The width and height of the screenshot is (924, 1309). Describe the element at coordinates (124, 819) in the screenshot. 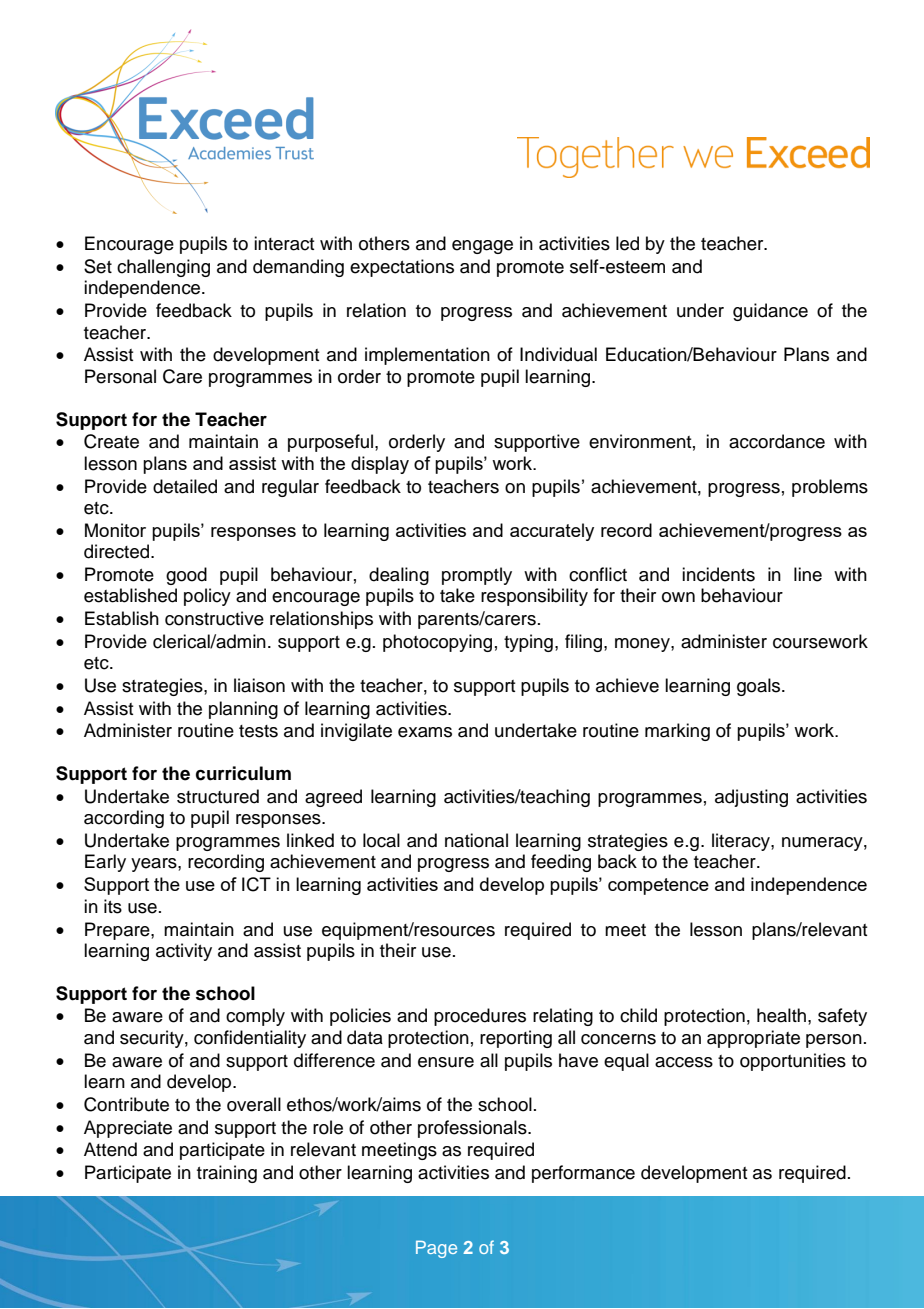

I see `according` at that location.
